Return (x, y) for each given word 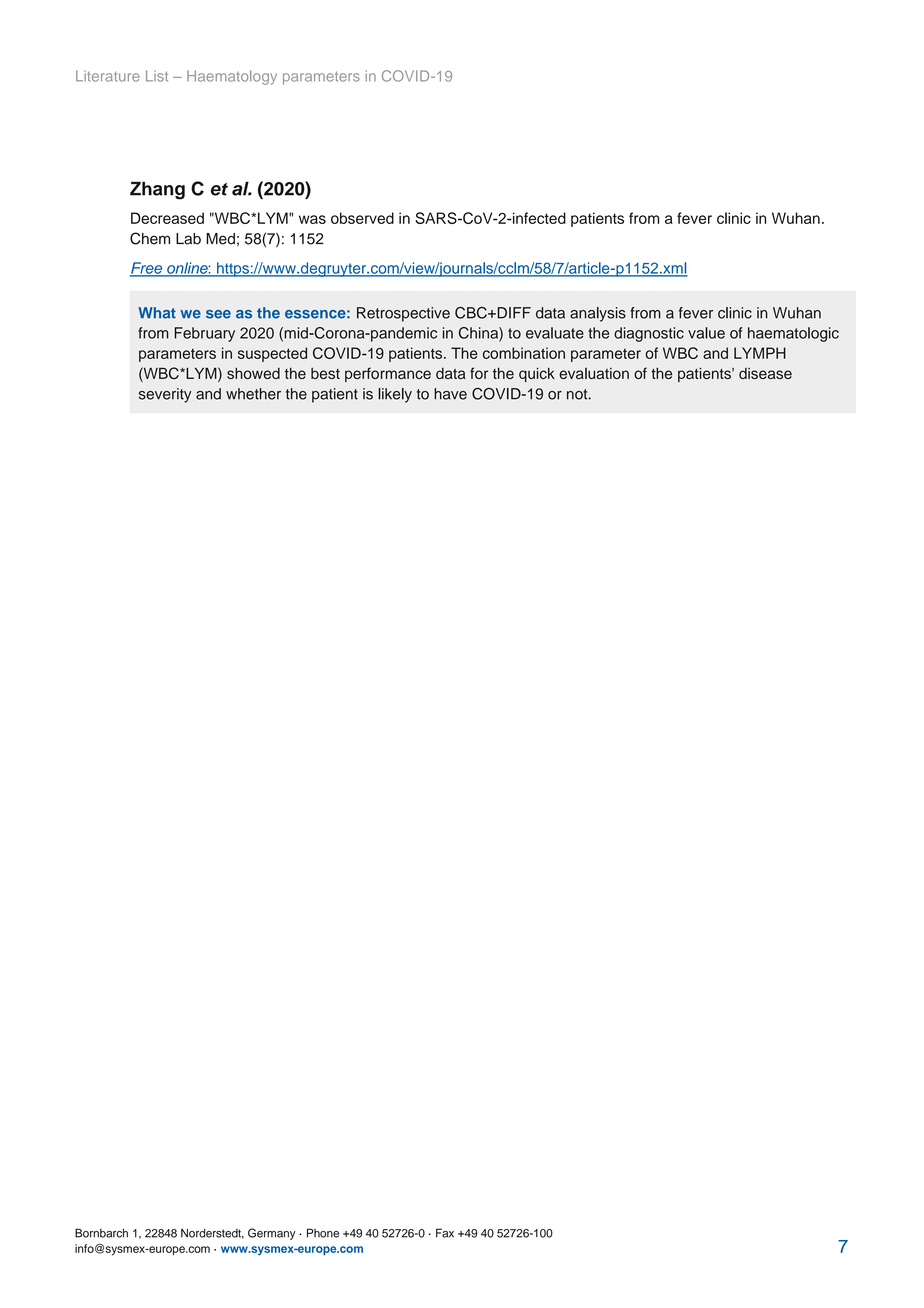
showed (253, 373)
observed (362, 218)
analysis (598, 314)
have (450, 394)
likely (395, 395)
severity (165, 395)
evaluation (594, 373)
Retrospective (403, 314)
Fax (445, 1233)
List (157, 76)
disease (765, 373)
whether (253, 394)
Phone (323, 1233)
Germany (272, 1234)
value (706, 333)
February (204, 334)
